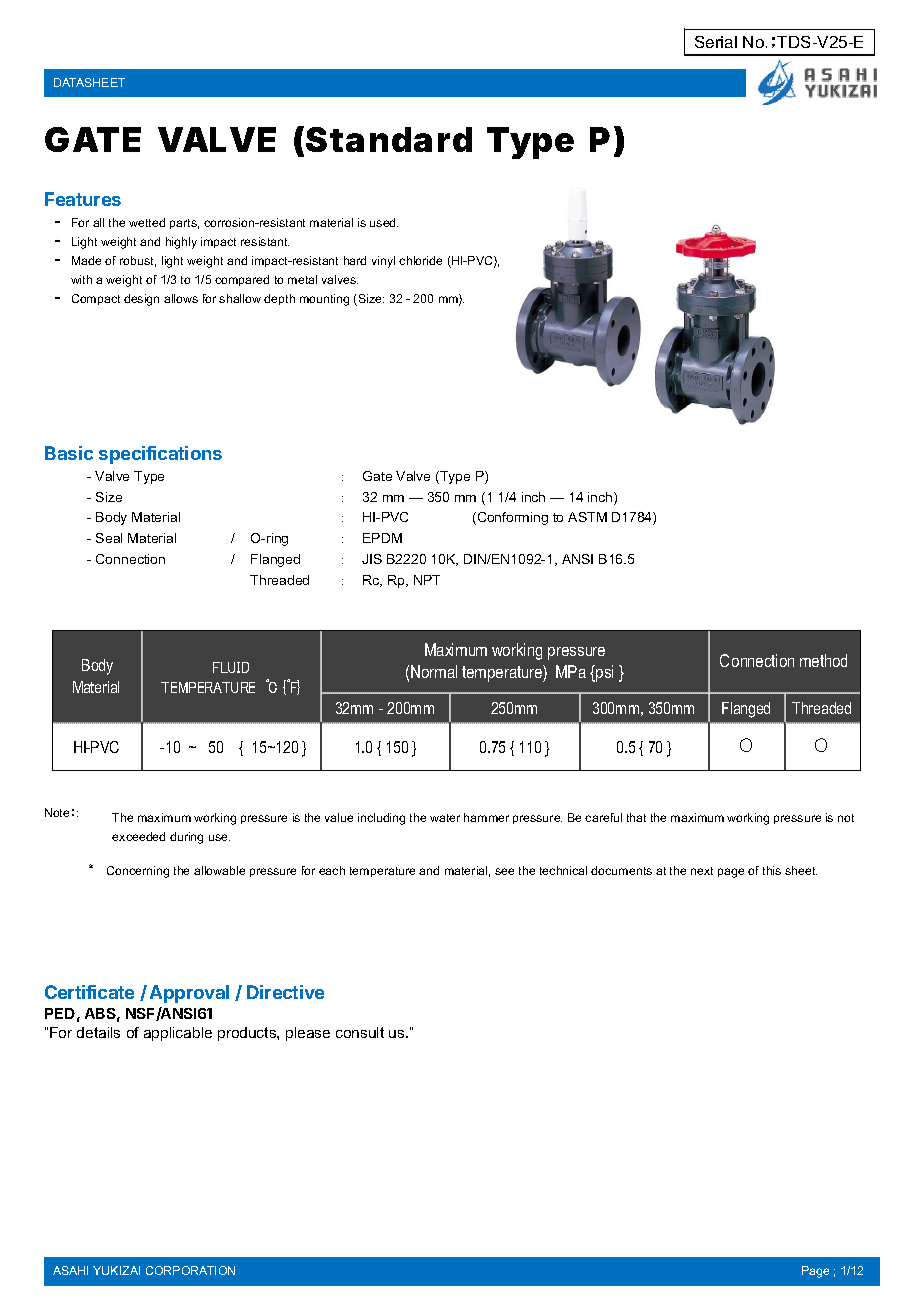 The image size is (924, 1308). What do you see at coordinates (138, 836) in the screenshot?
I see `exceeded` at bounding box center [138, 836].
